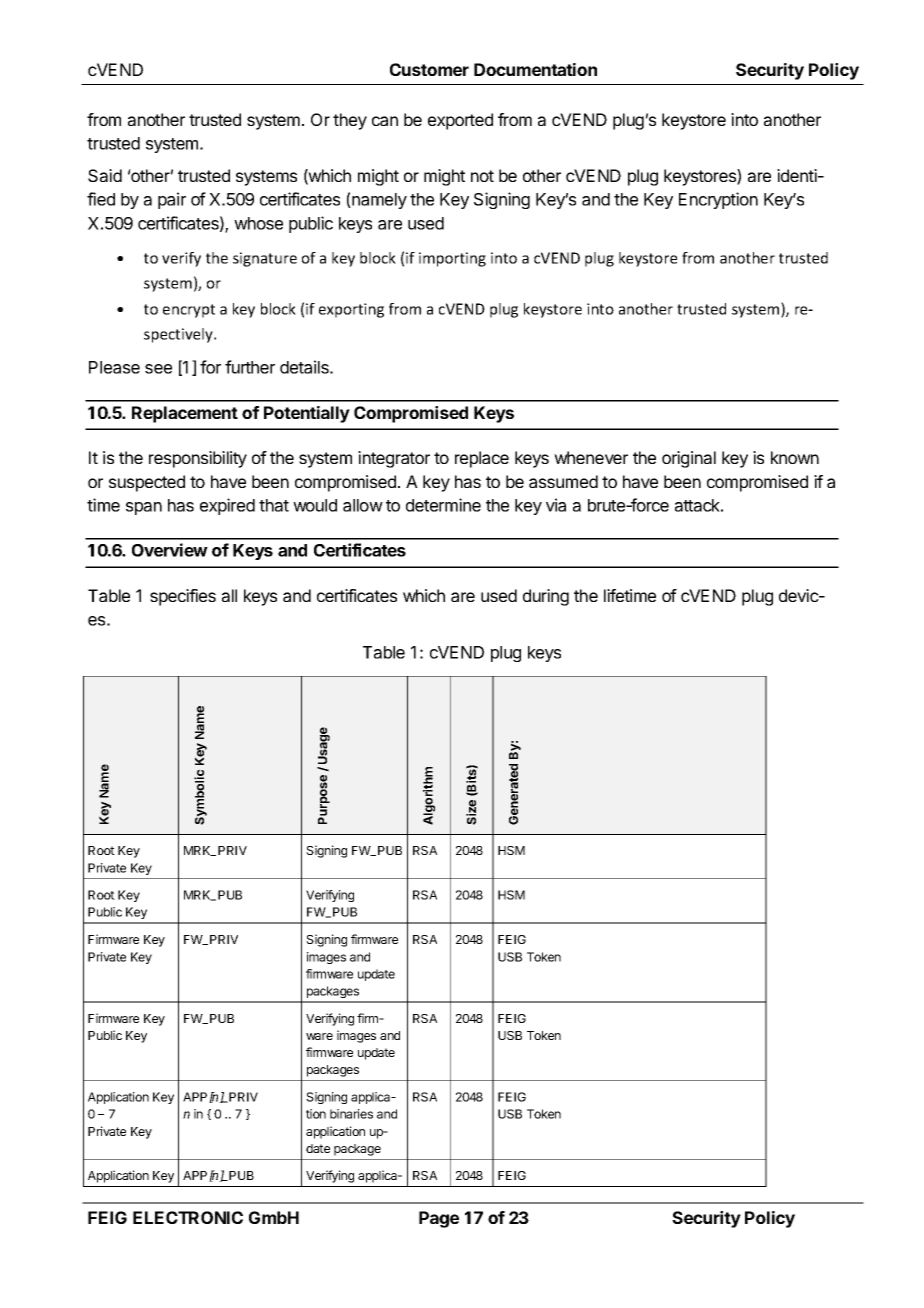 This document has height=1308, width=924. Describe the element at coordinates (394, 459) in the document. I see `integrator` at that location.
